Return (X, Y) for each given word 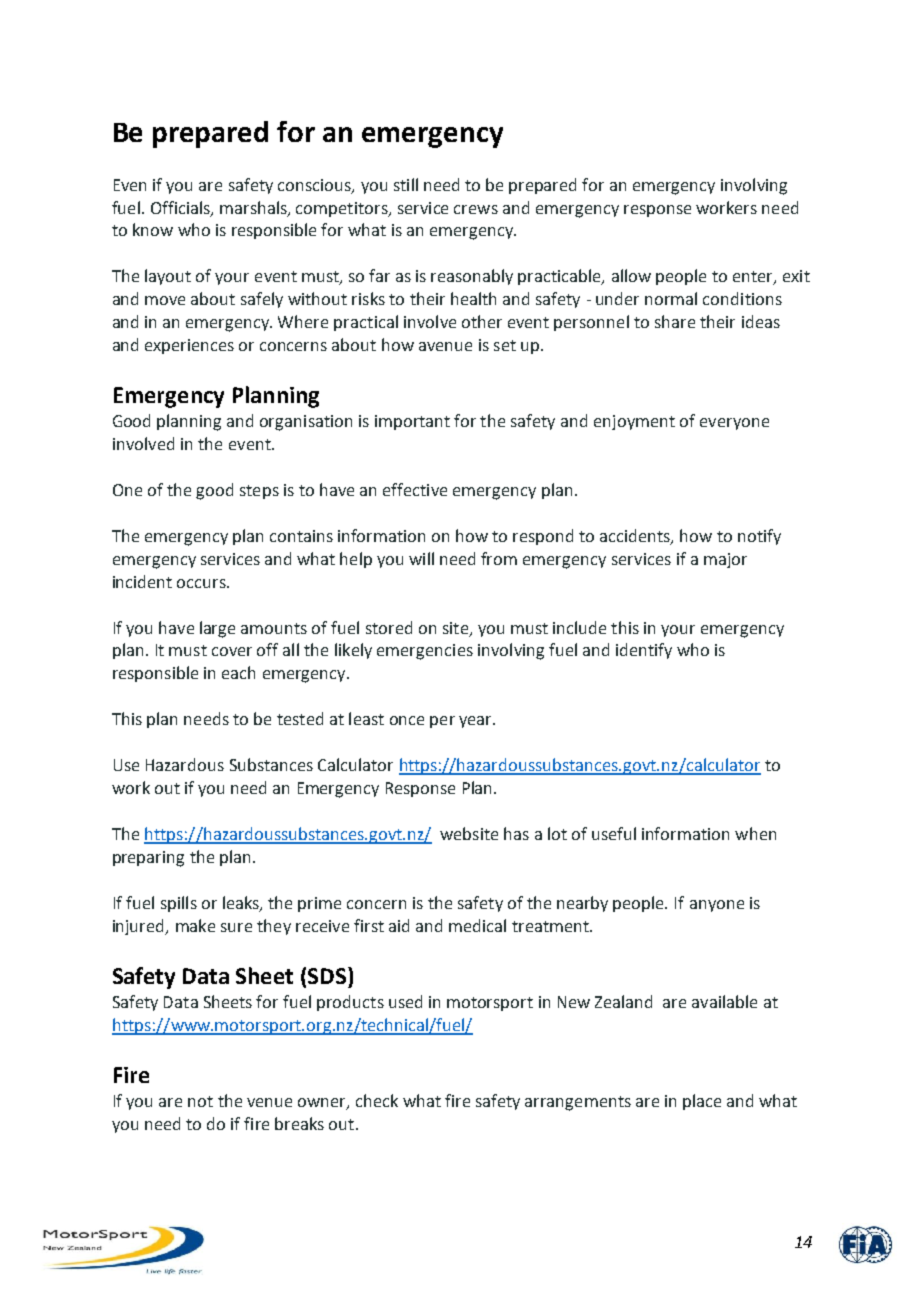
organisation (306, 423)
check (377, 1100)
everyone (734, 424)
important (412, 422)
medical (477, 925)
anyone (717, 906)
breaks (299, 1123)
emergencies (425, 652)
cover (232, 651)
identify (644, 651)
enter (754, 278)
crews (476, 209)
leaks (242, 904)
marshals (254, 208)
